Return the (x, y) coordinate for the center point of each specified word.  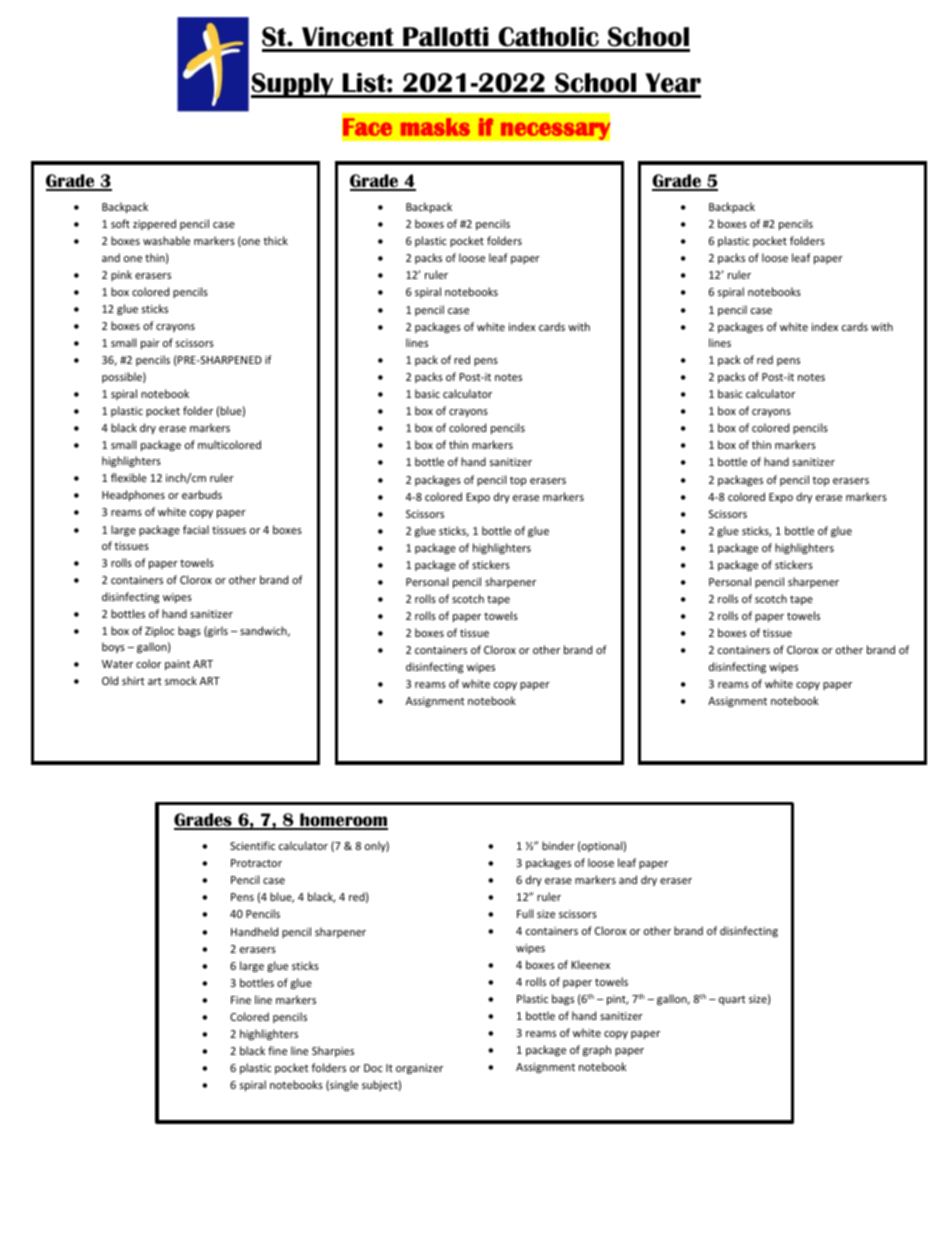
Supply (293, 85)
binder (558, 845)
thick (275, 240)
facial (196, 529)
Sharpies (333, 1051)
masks (435, 127)
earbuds (202, 494)
